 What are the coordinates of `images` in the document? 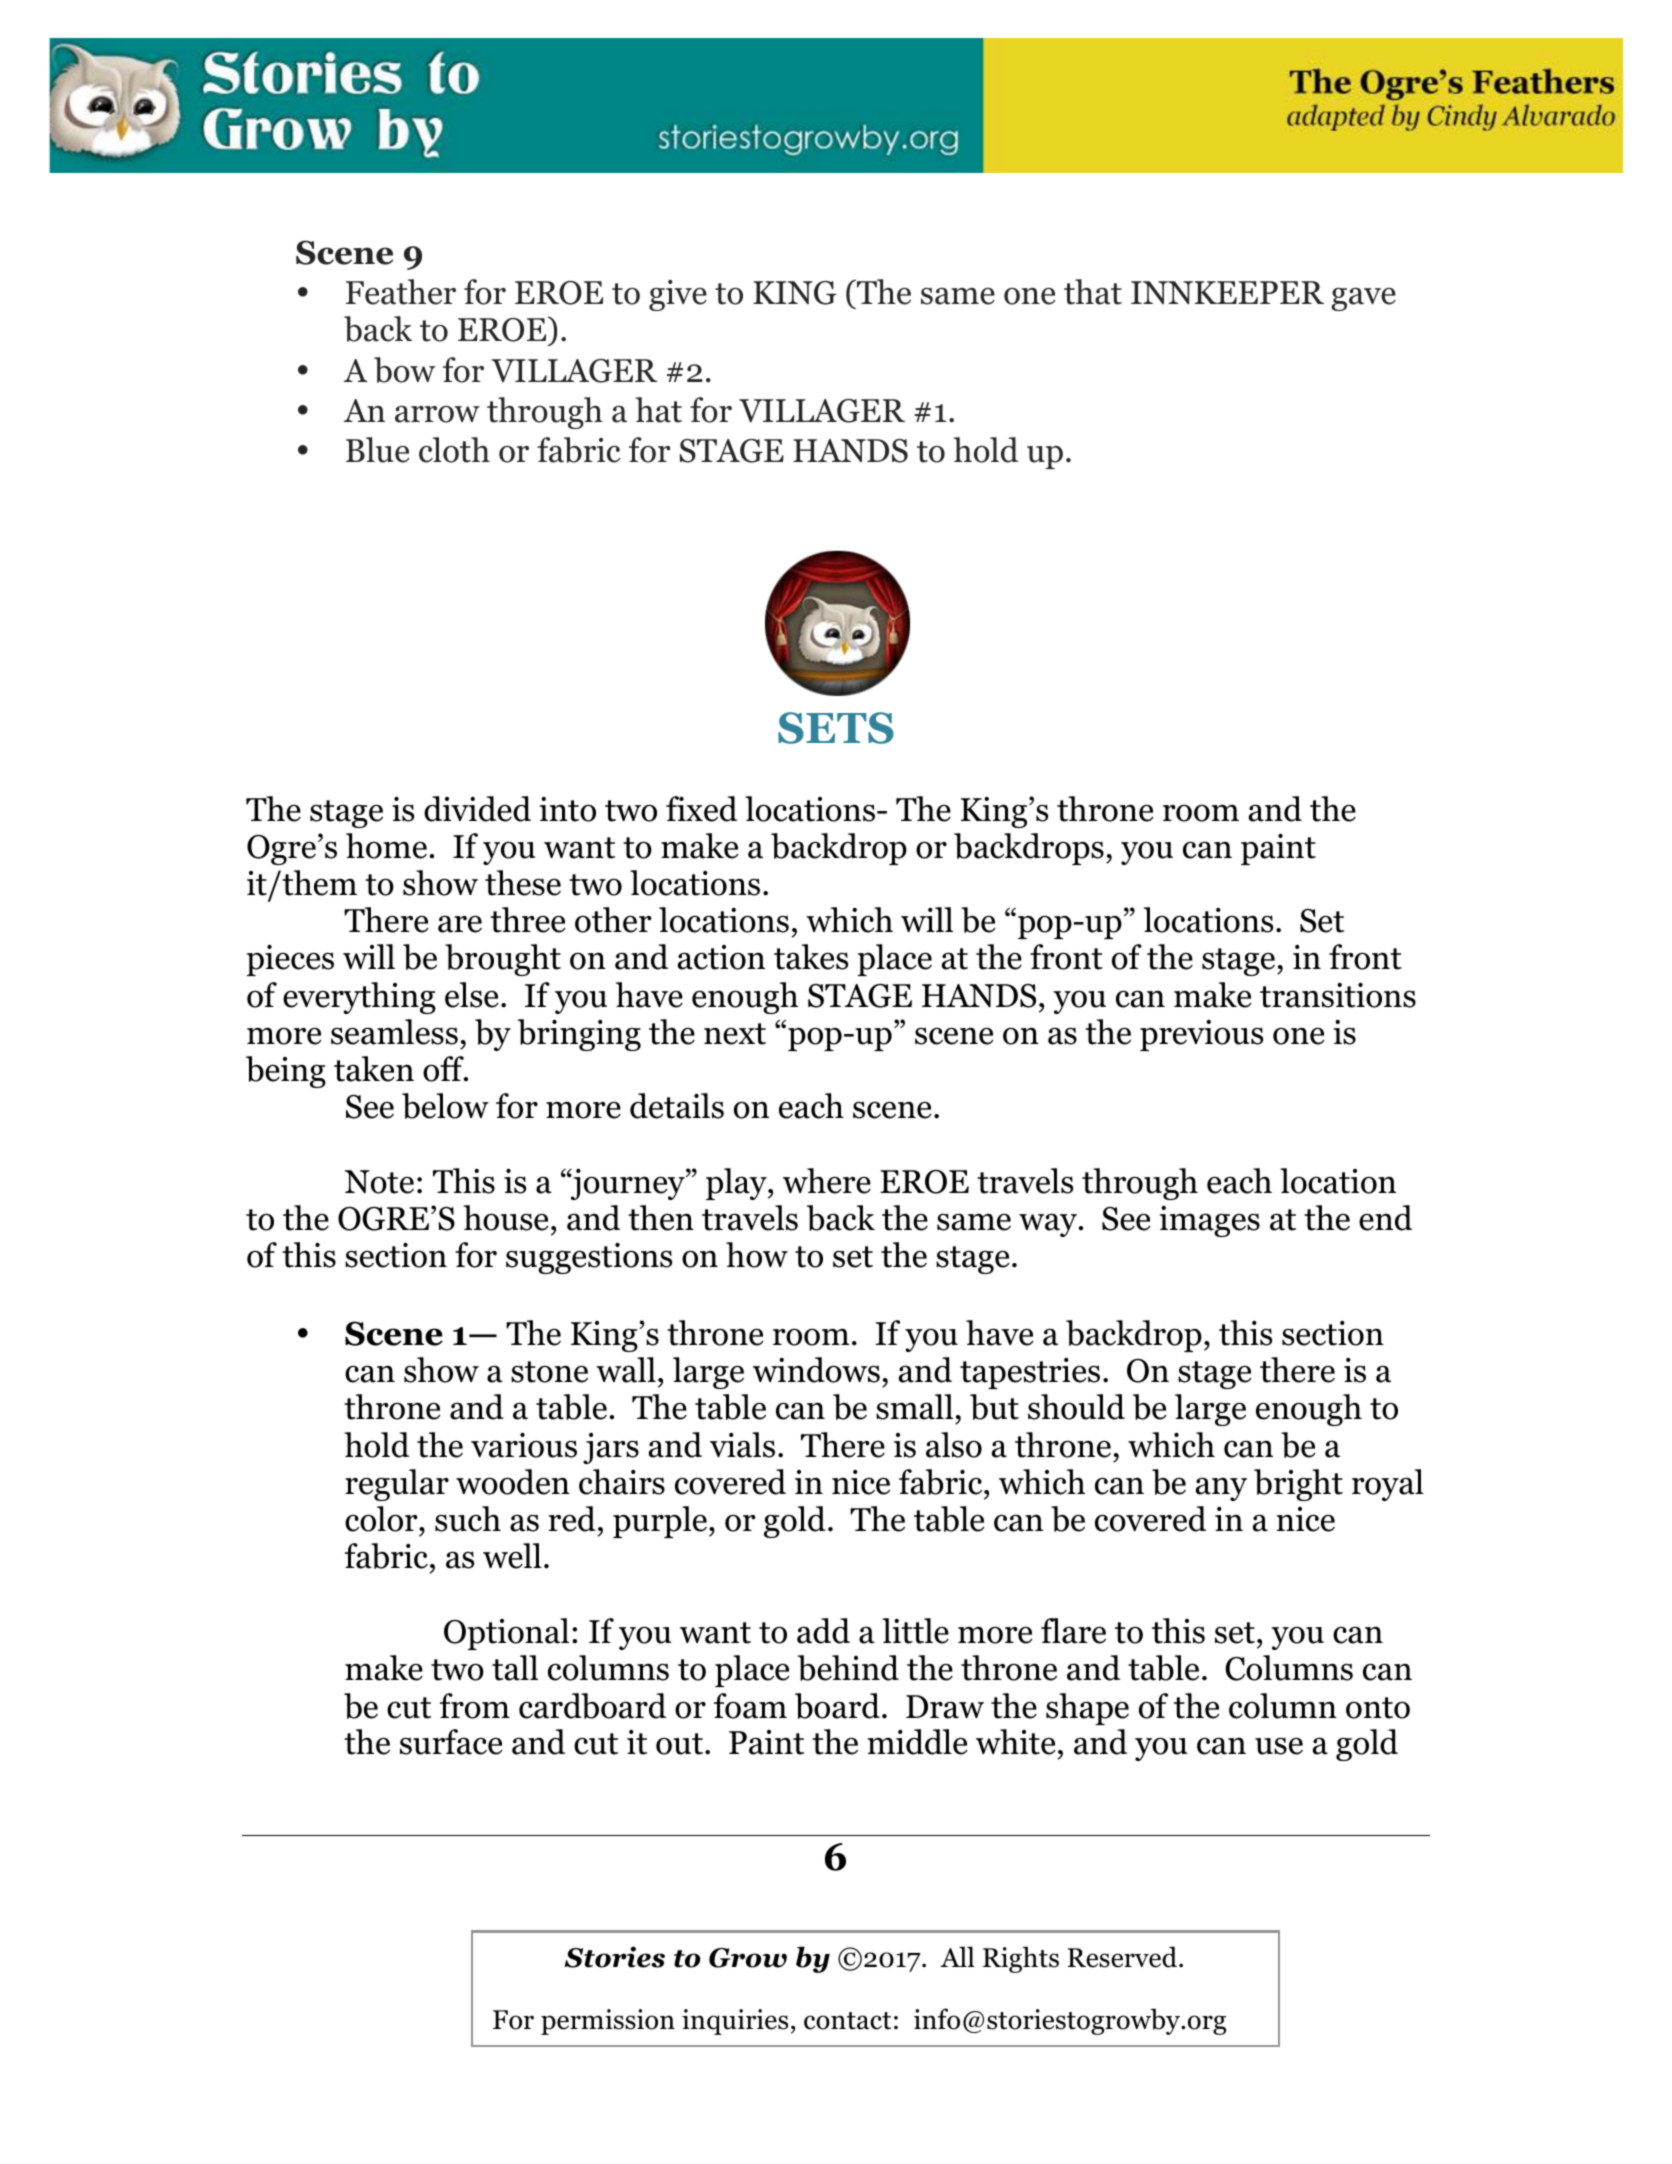 It's located at (1209, 1221).
